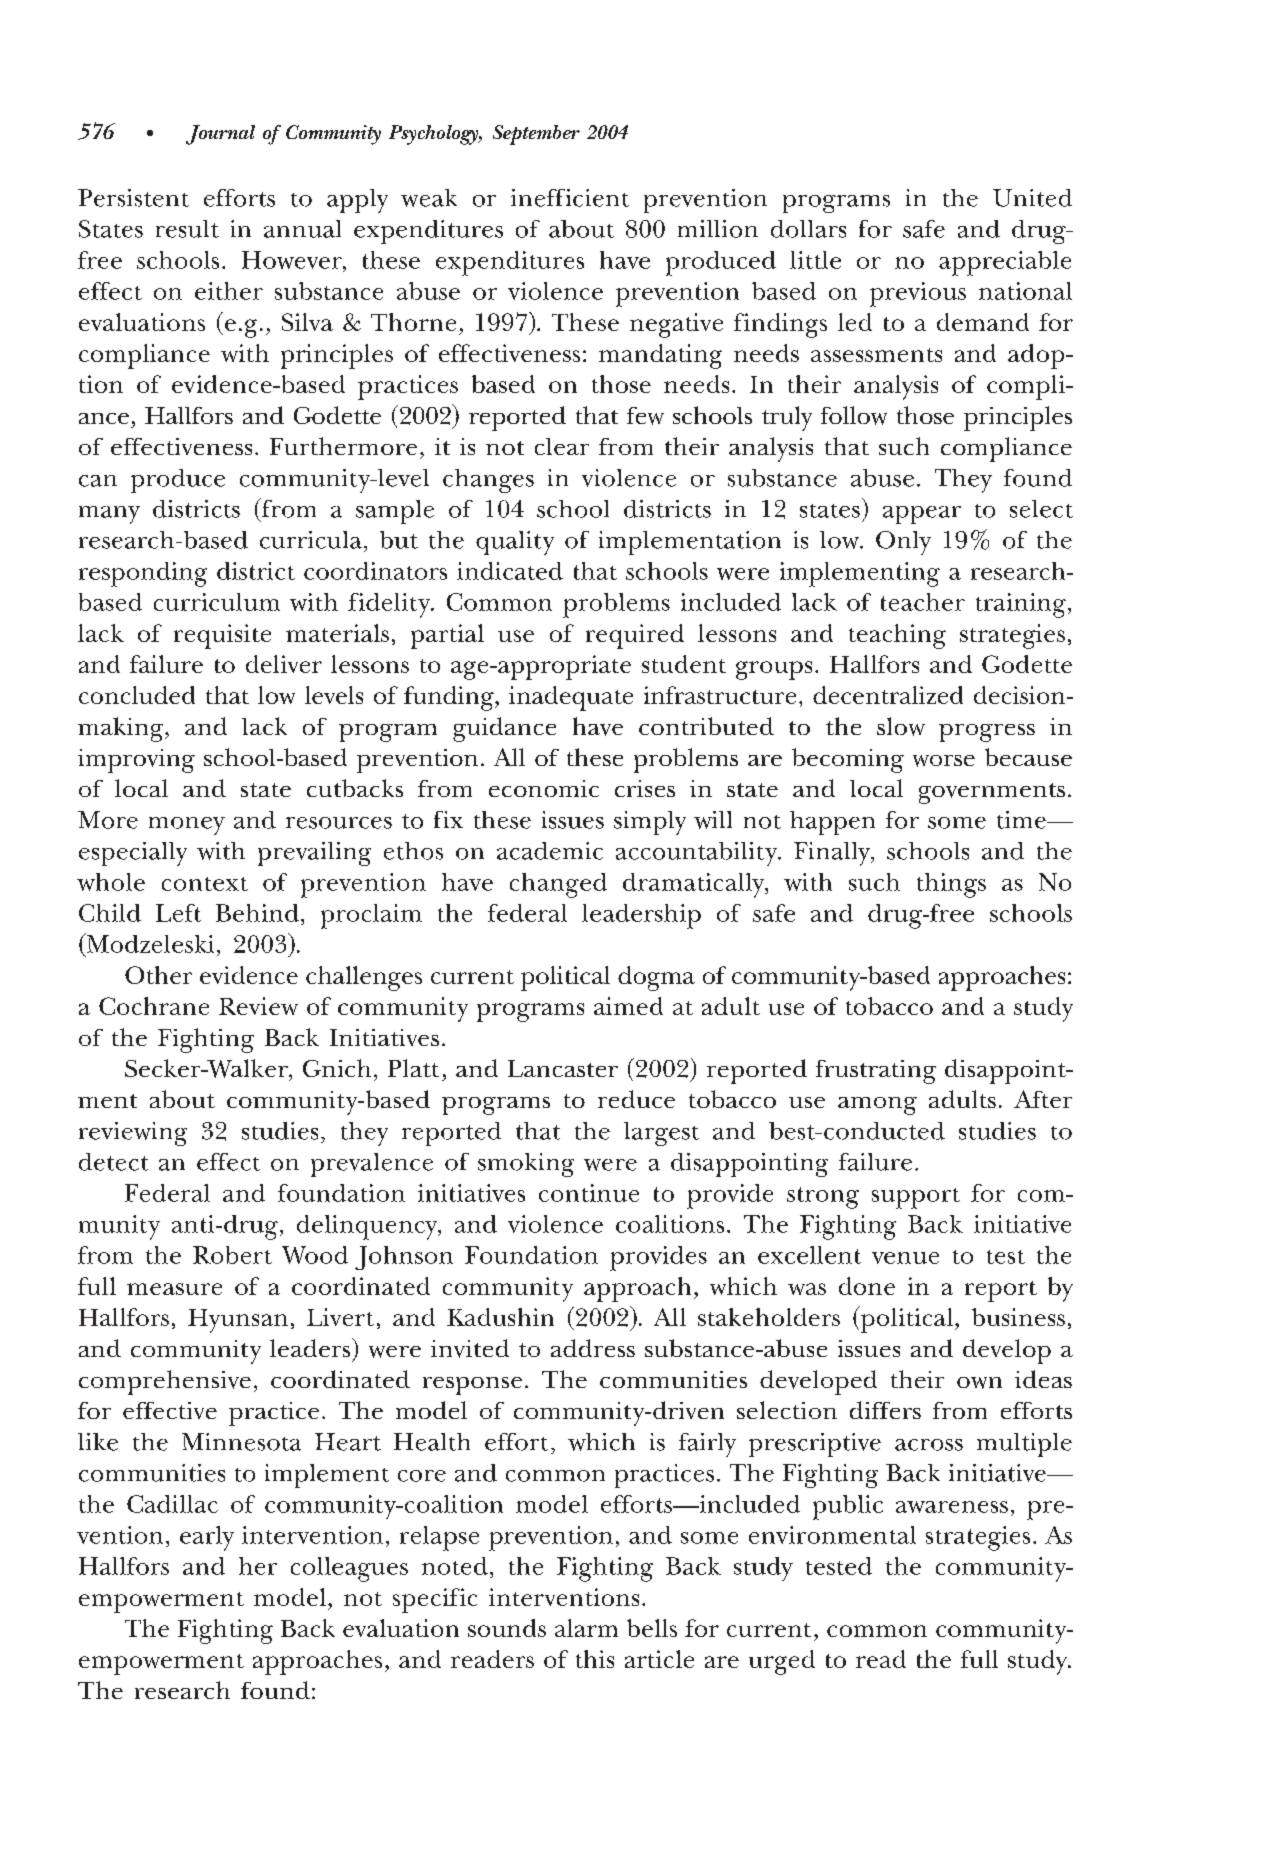 The height and width of the screenshot is (1870, 1262). What do you see at coordinates (113, 1162) in the screenshot?
I see `detect` at bounding box center [113, 1162].
